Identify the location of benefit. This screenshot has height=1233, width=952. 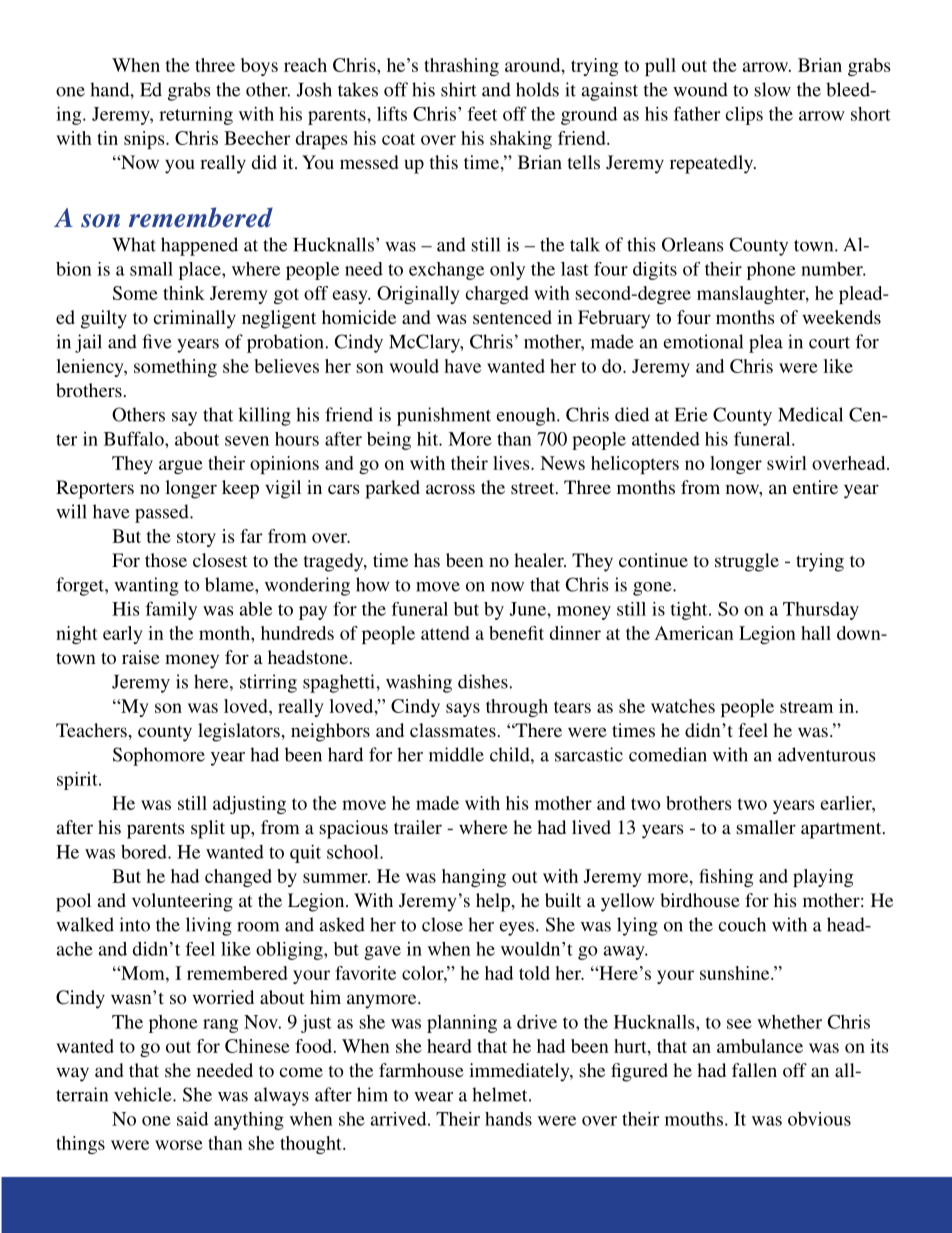
(516, 633).
